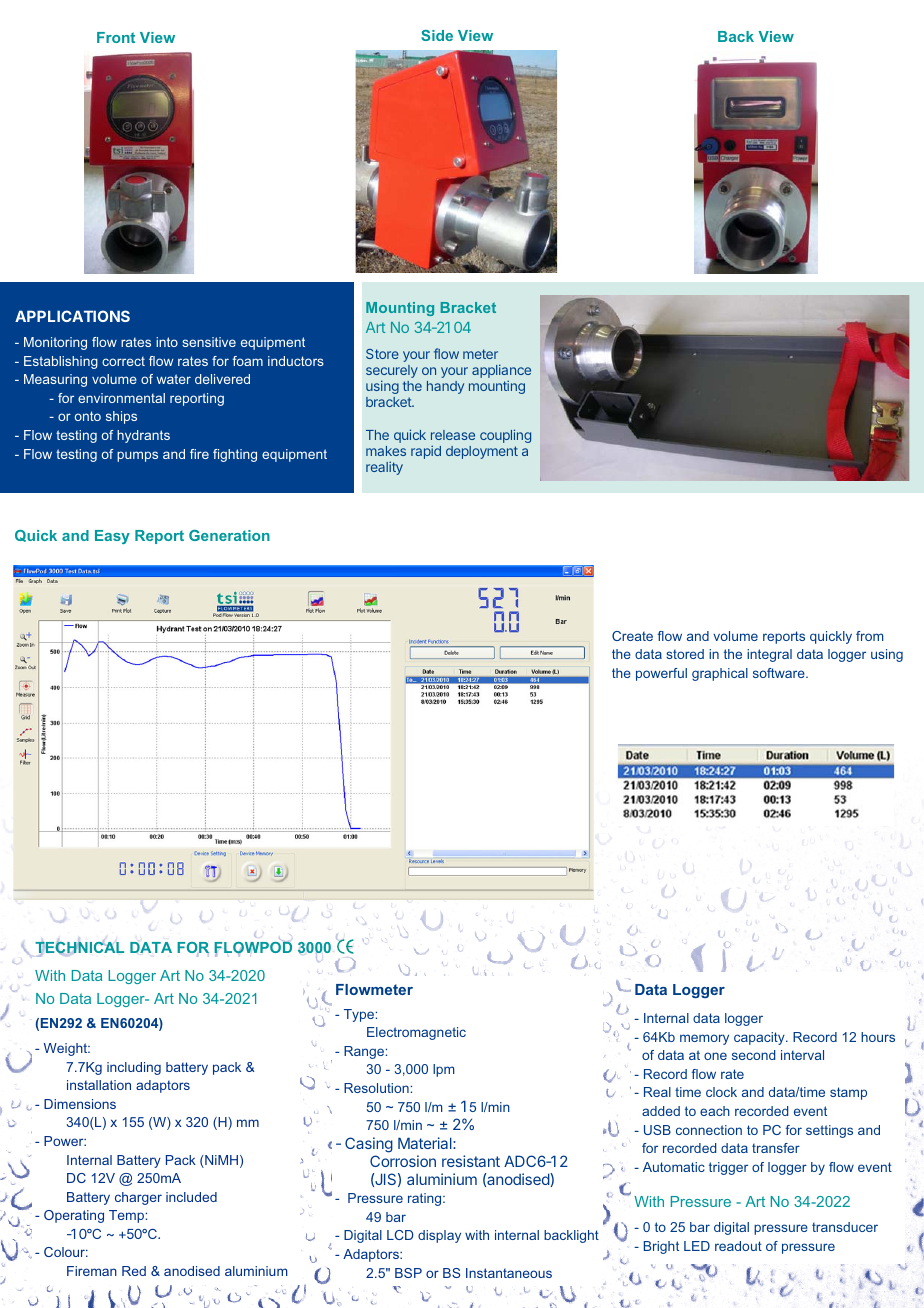  I want to click on integral, so click(769, 655).
